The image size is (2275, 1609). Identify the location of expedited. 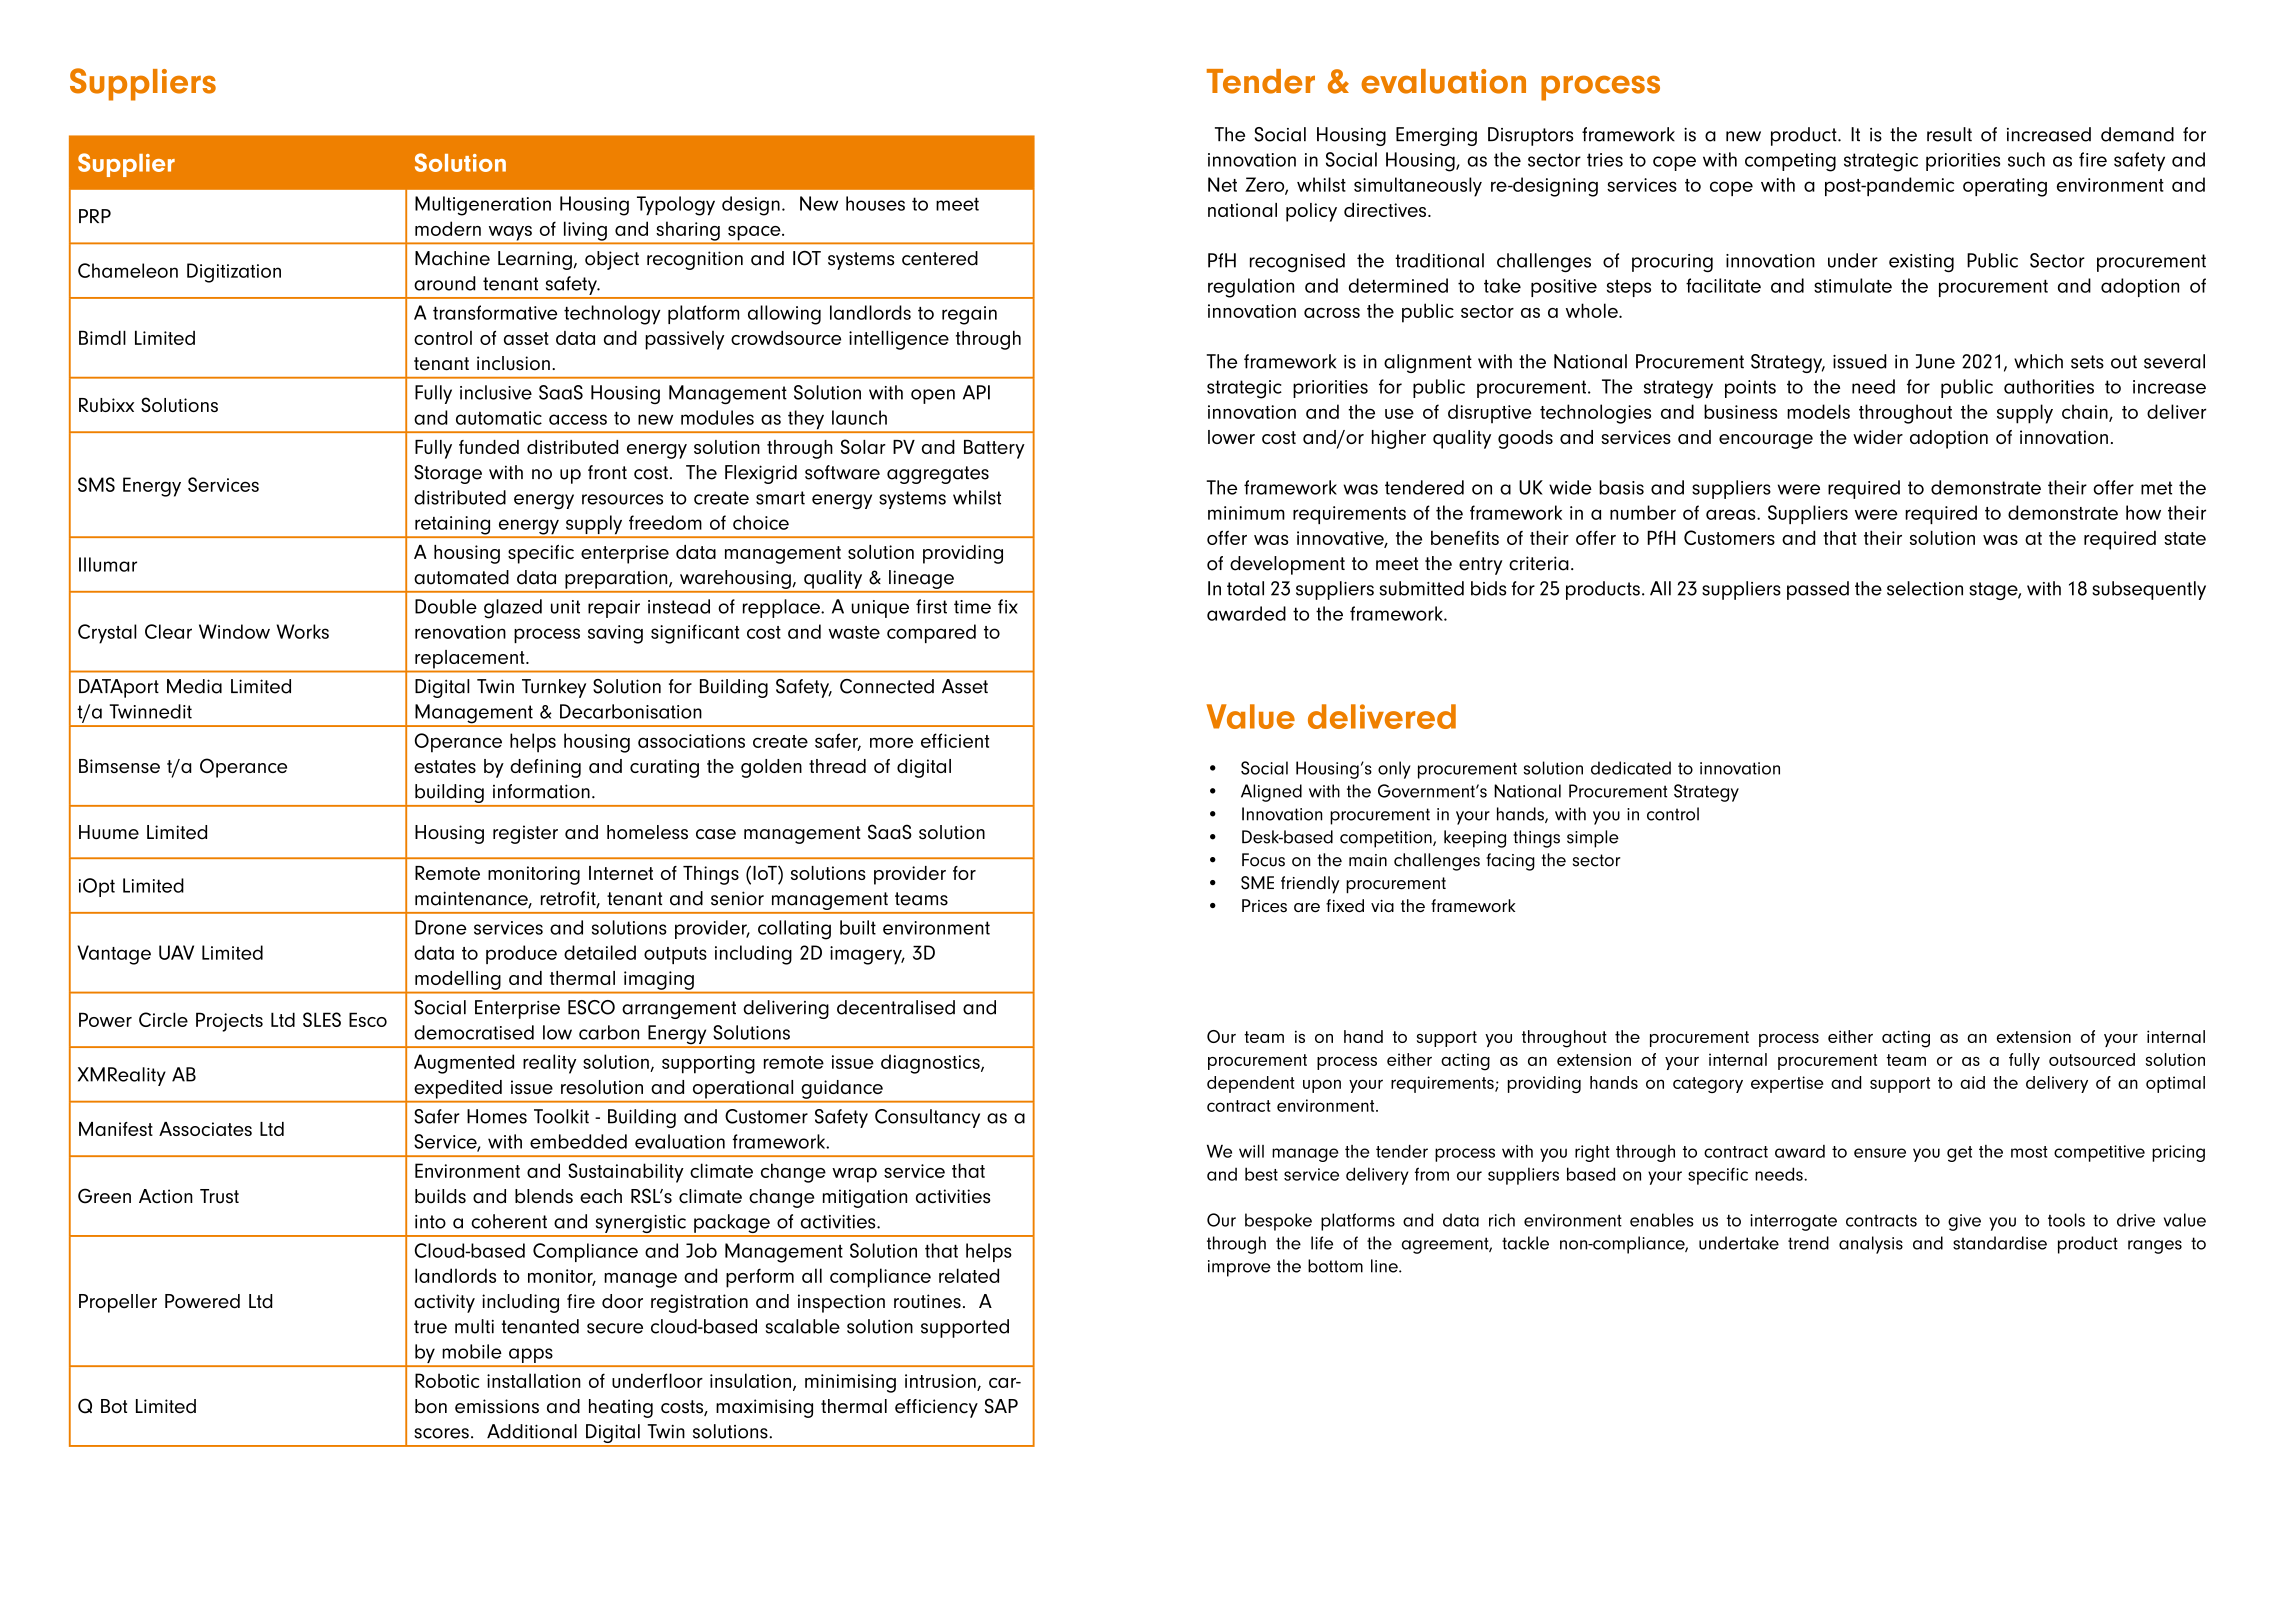
(458, 1089).
